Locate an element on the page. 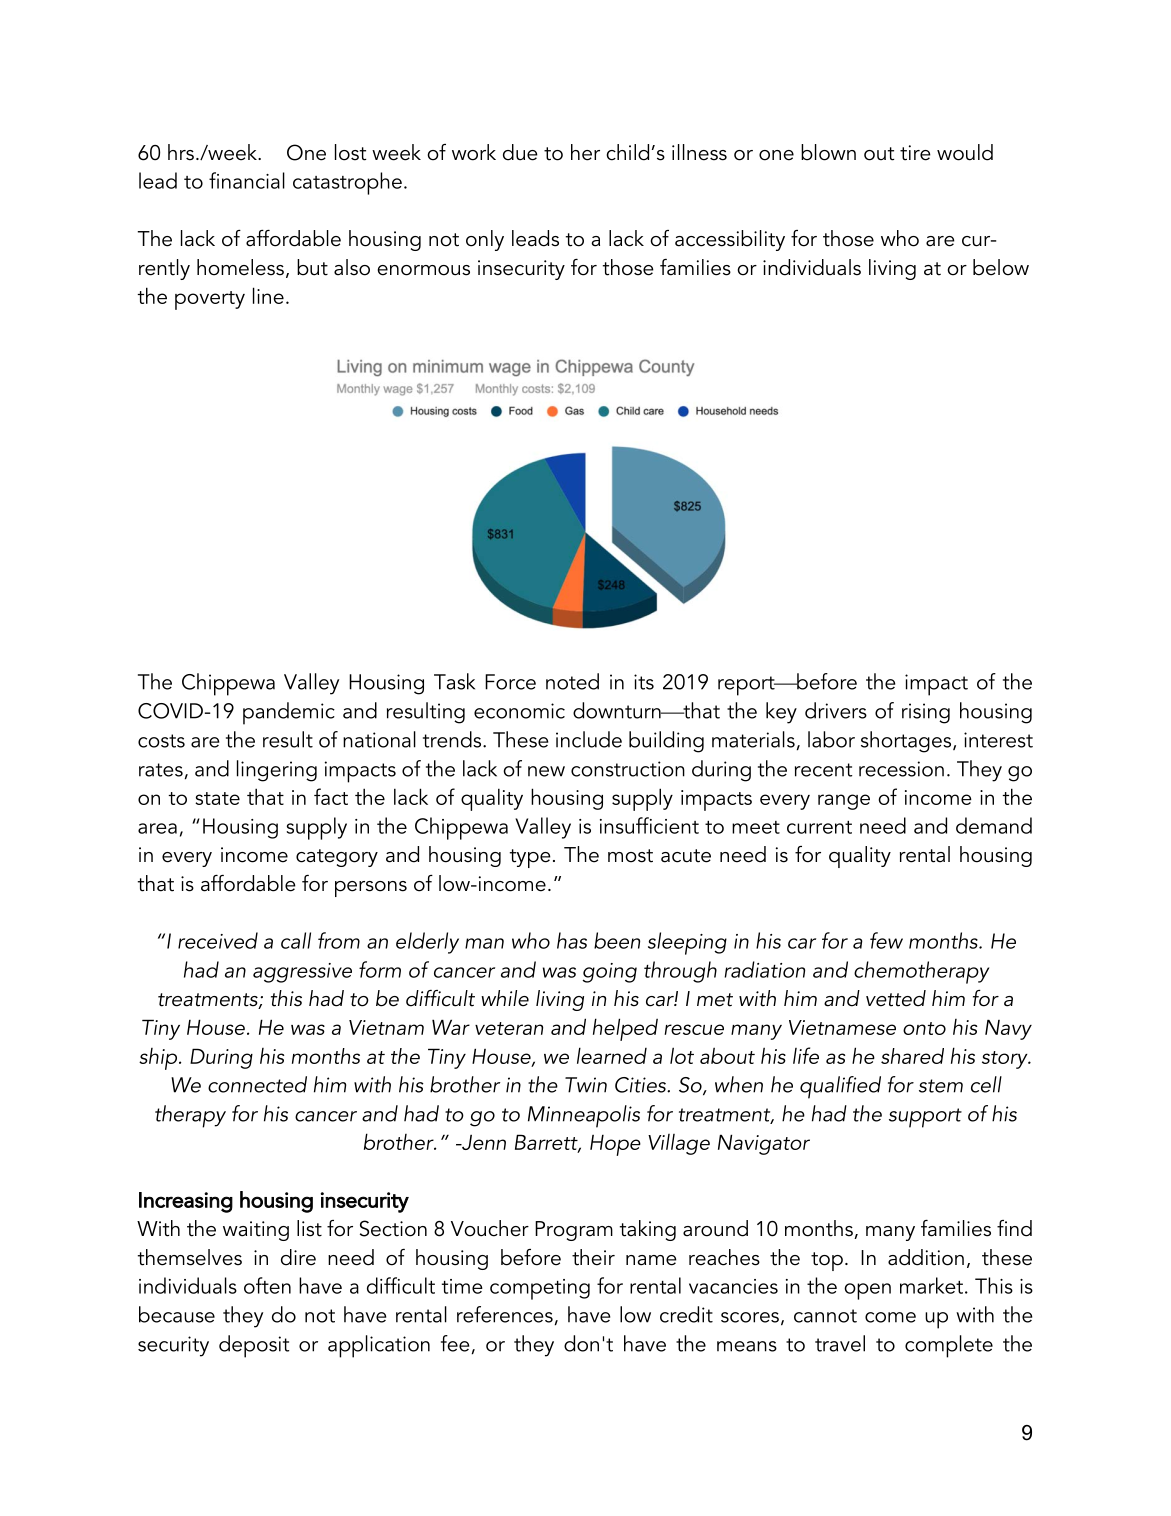 Image resolution: width=1171 pixels, height=1516 pixels. poverty is located at coordinates (210, 300).
